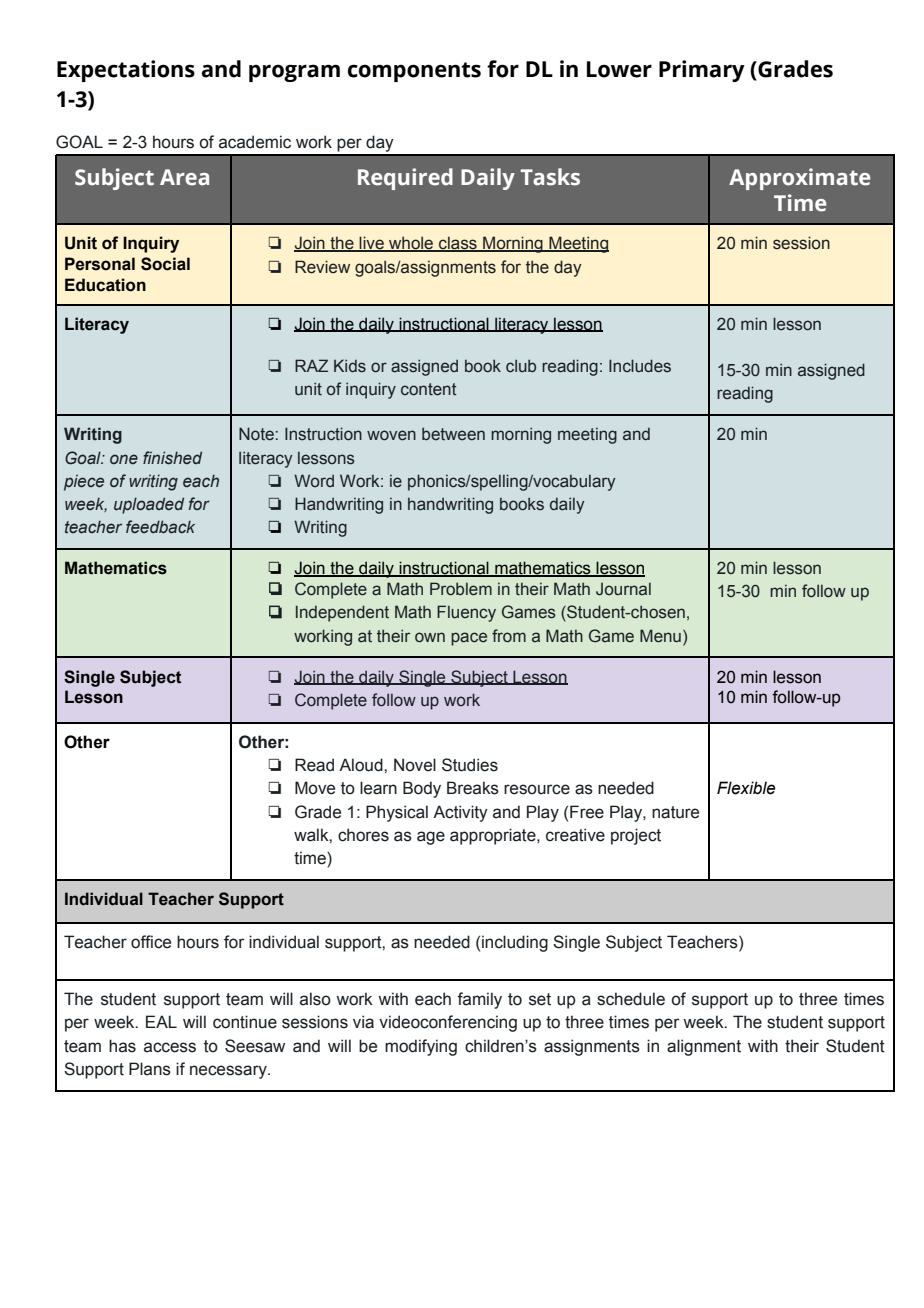  I want to click on components, so click(414, 72).
